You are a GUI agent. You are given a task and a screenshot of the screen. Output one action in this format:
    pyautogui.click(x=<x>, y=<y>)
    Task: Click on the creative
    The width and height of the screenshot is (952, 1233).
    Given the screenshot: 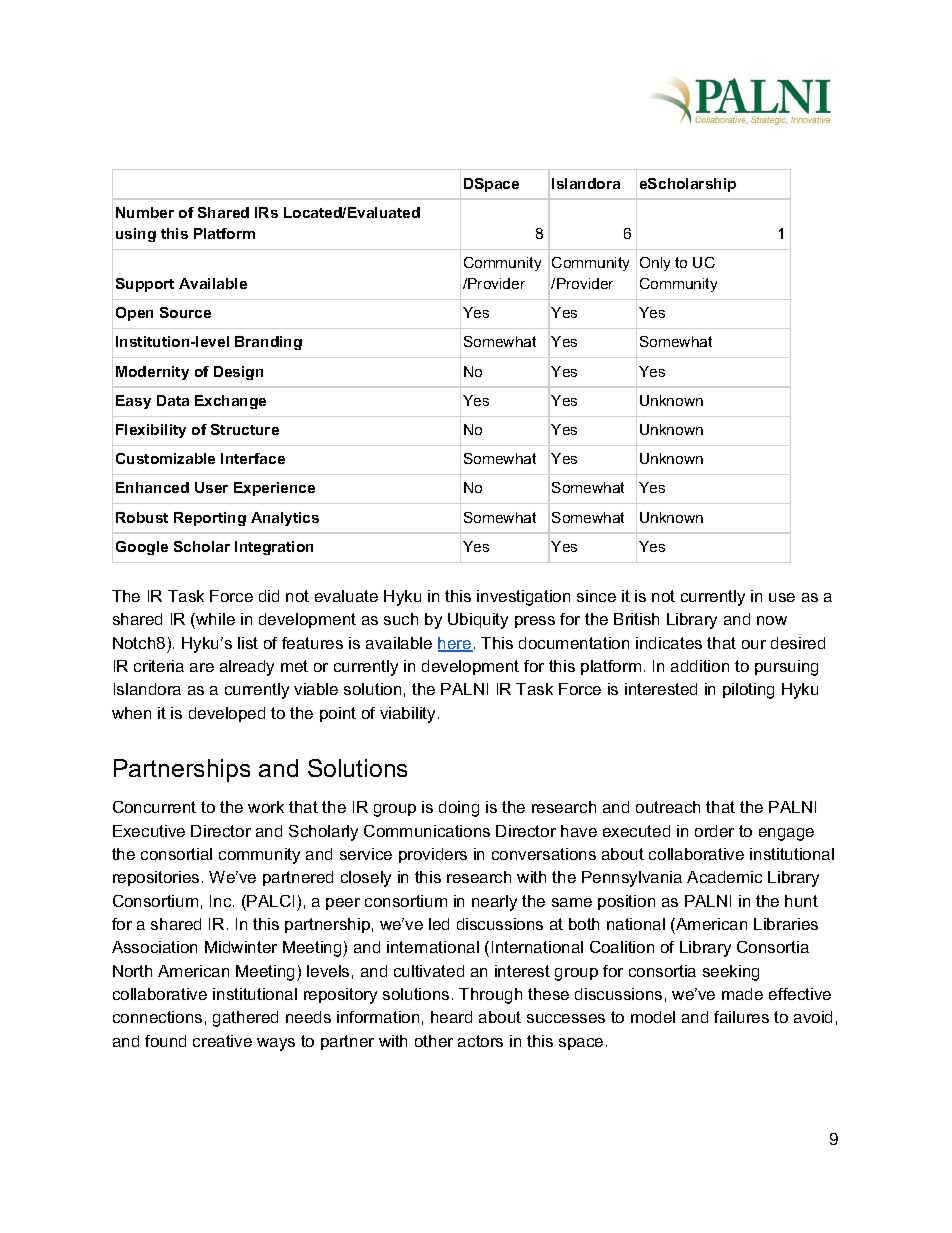 What is the action you would take?
    pyautogui.click(x=222, y=1041)
